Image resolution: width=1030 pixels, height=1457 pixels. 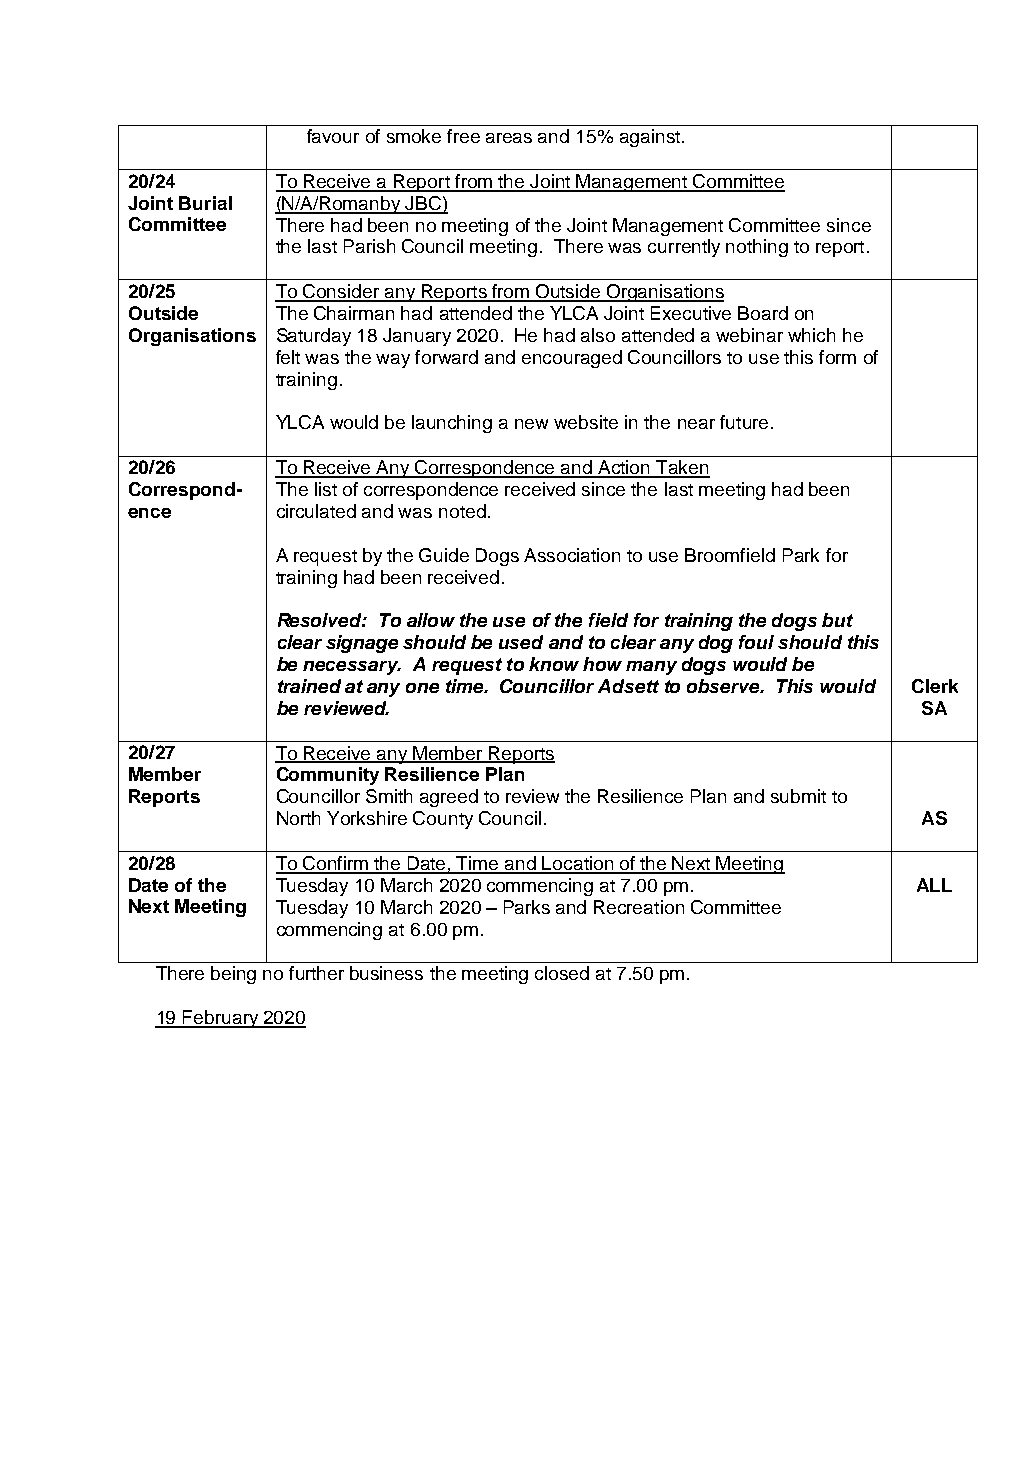 I want to click on favour, so click(x=333, y=136).
